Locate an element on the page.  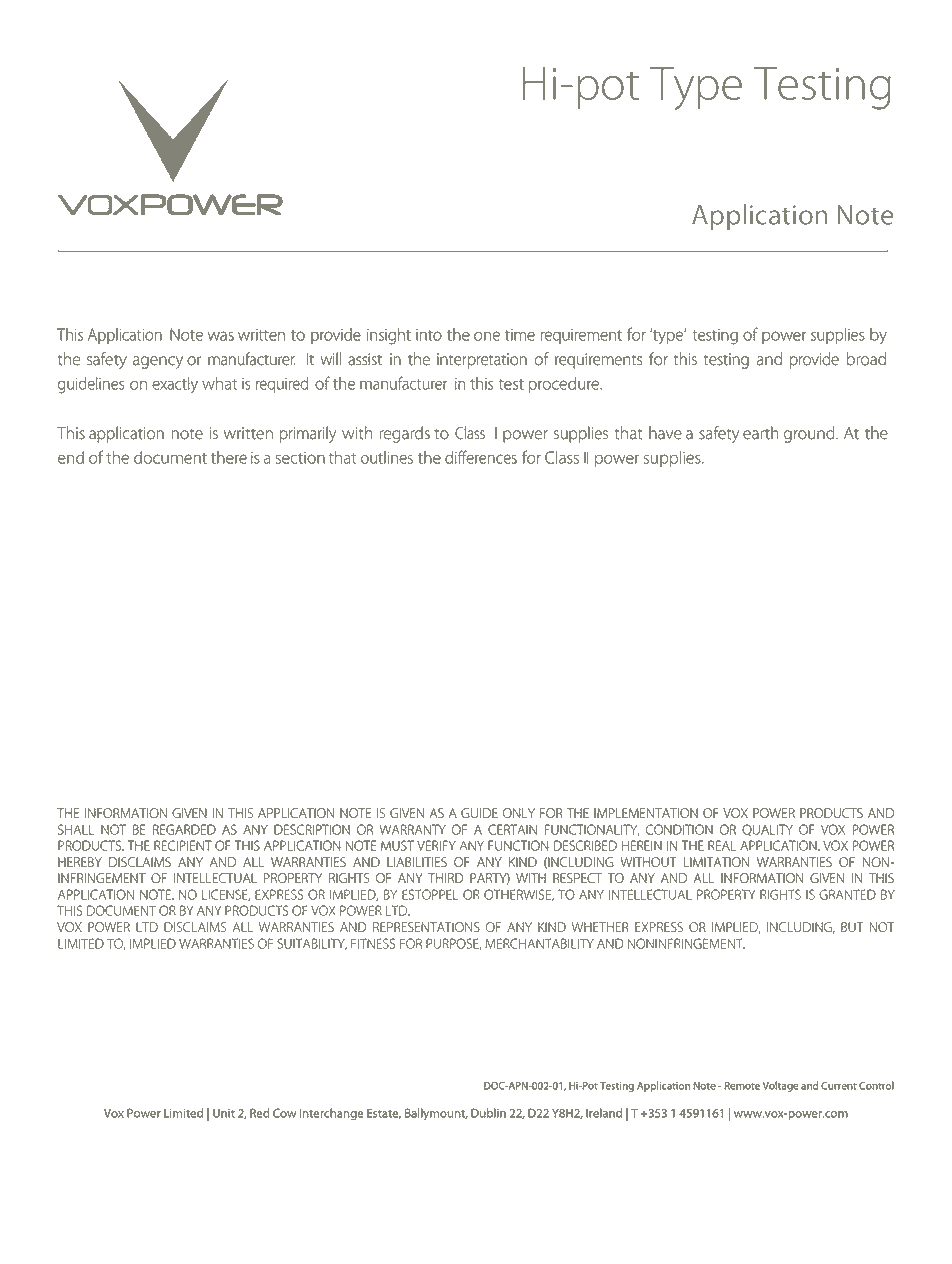
differences is located at coordinates (481, 457).
